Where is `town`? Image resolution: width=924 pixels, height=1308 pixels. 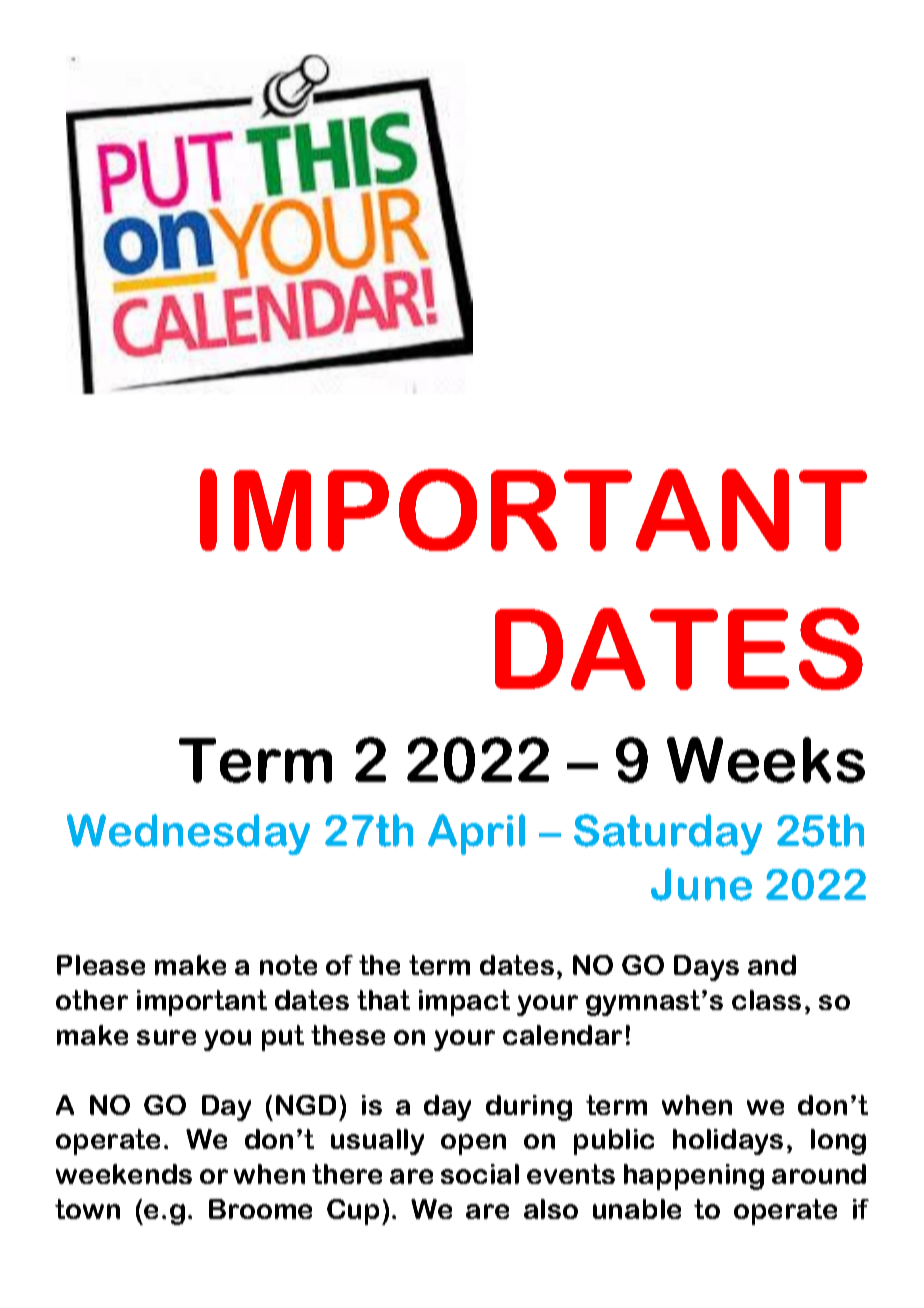
town is located at coordinates (87, 1209).
